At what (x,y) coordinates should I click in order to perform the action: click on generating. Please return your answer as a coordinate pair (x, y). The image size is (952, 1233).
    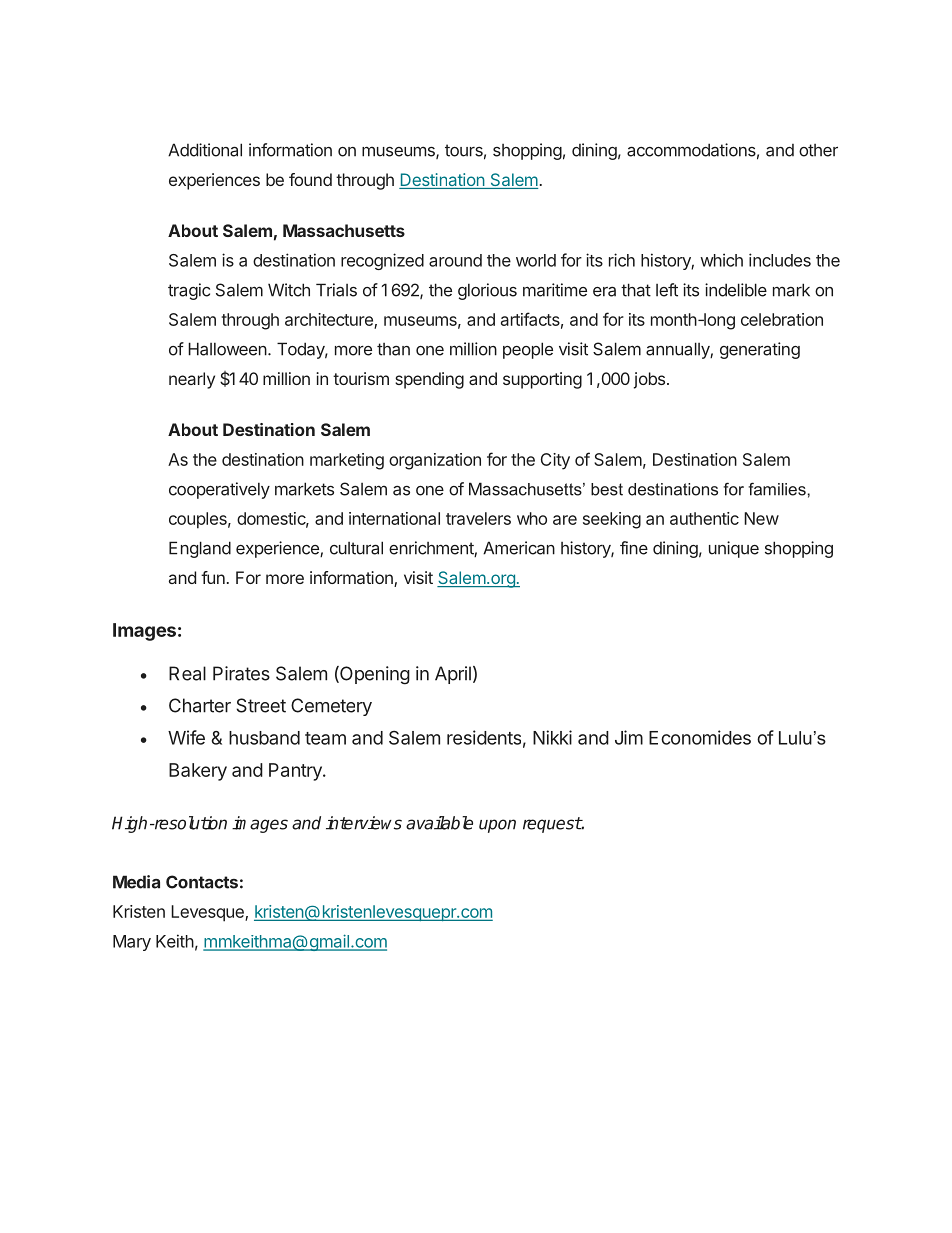
    Looking at the image, I should click on (760, 350).
